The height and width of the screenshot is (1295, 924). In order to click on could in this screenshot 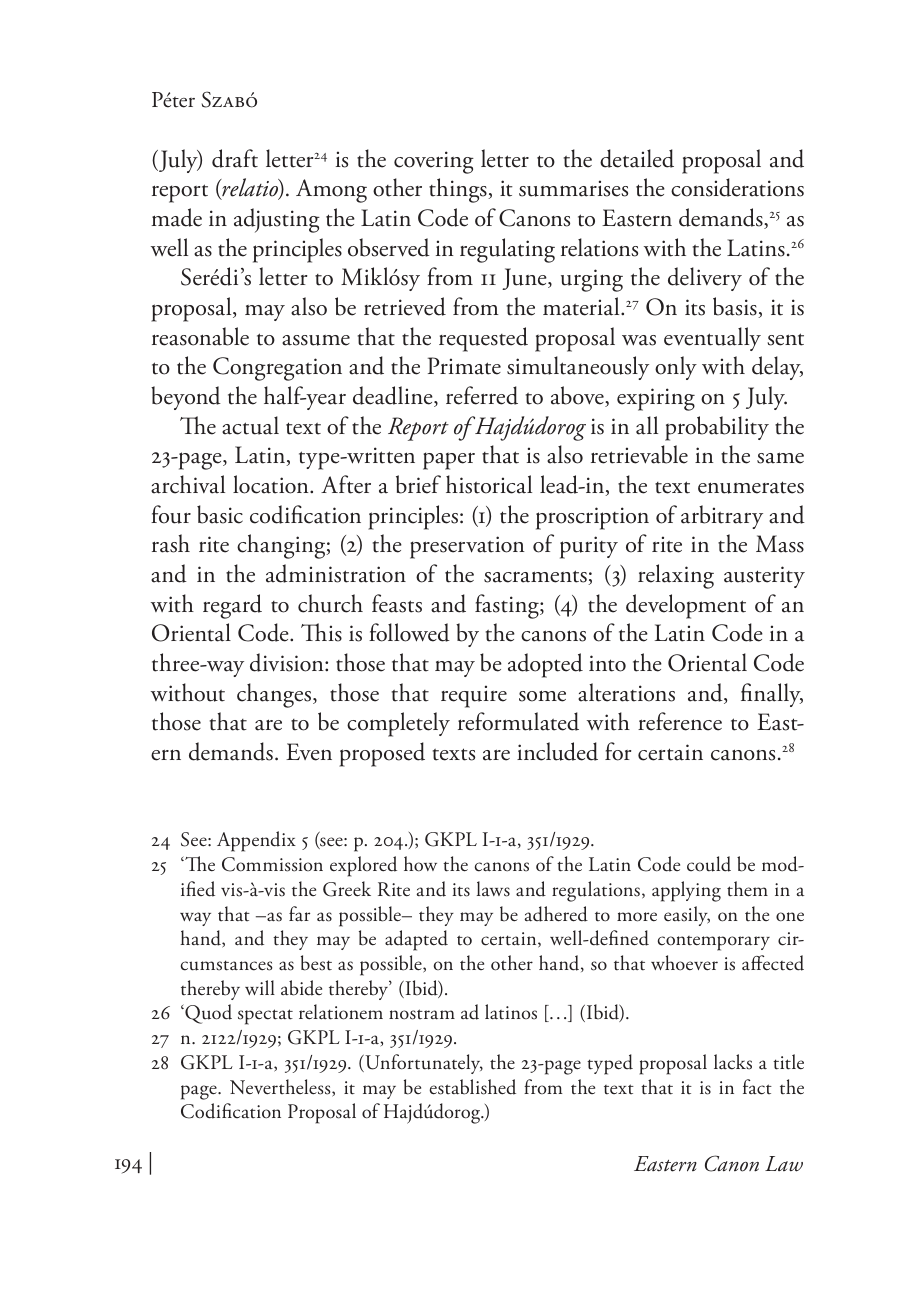, I will do `click(709, 864)`.
